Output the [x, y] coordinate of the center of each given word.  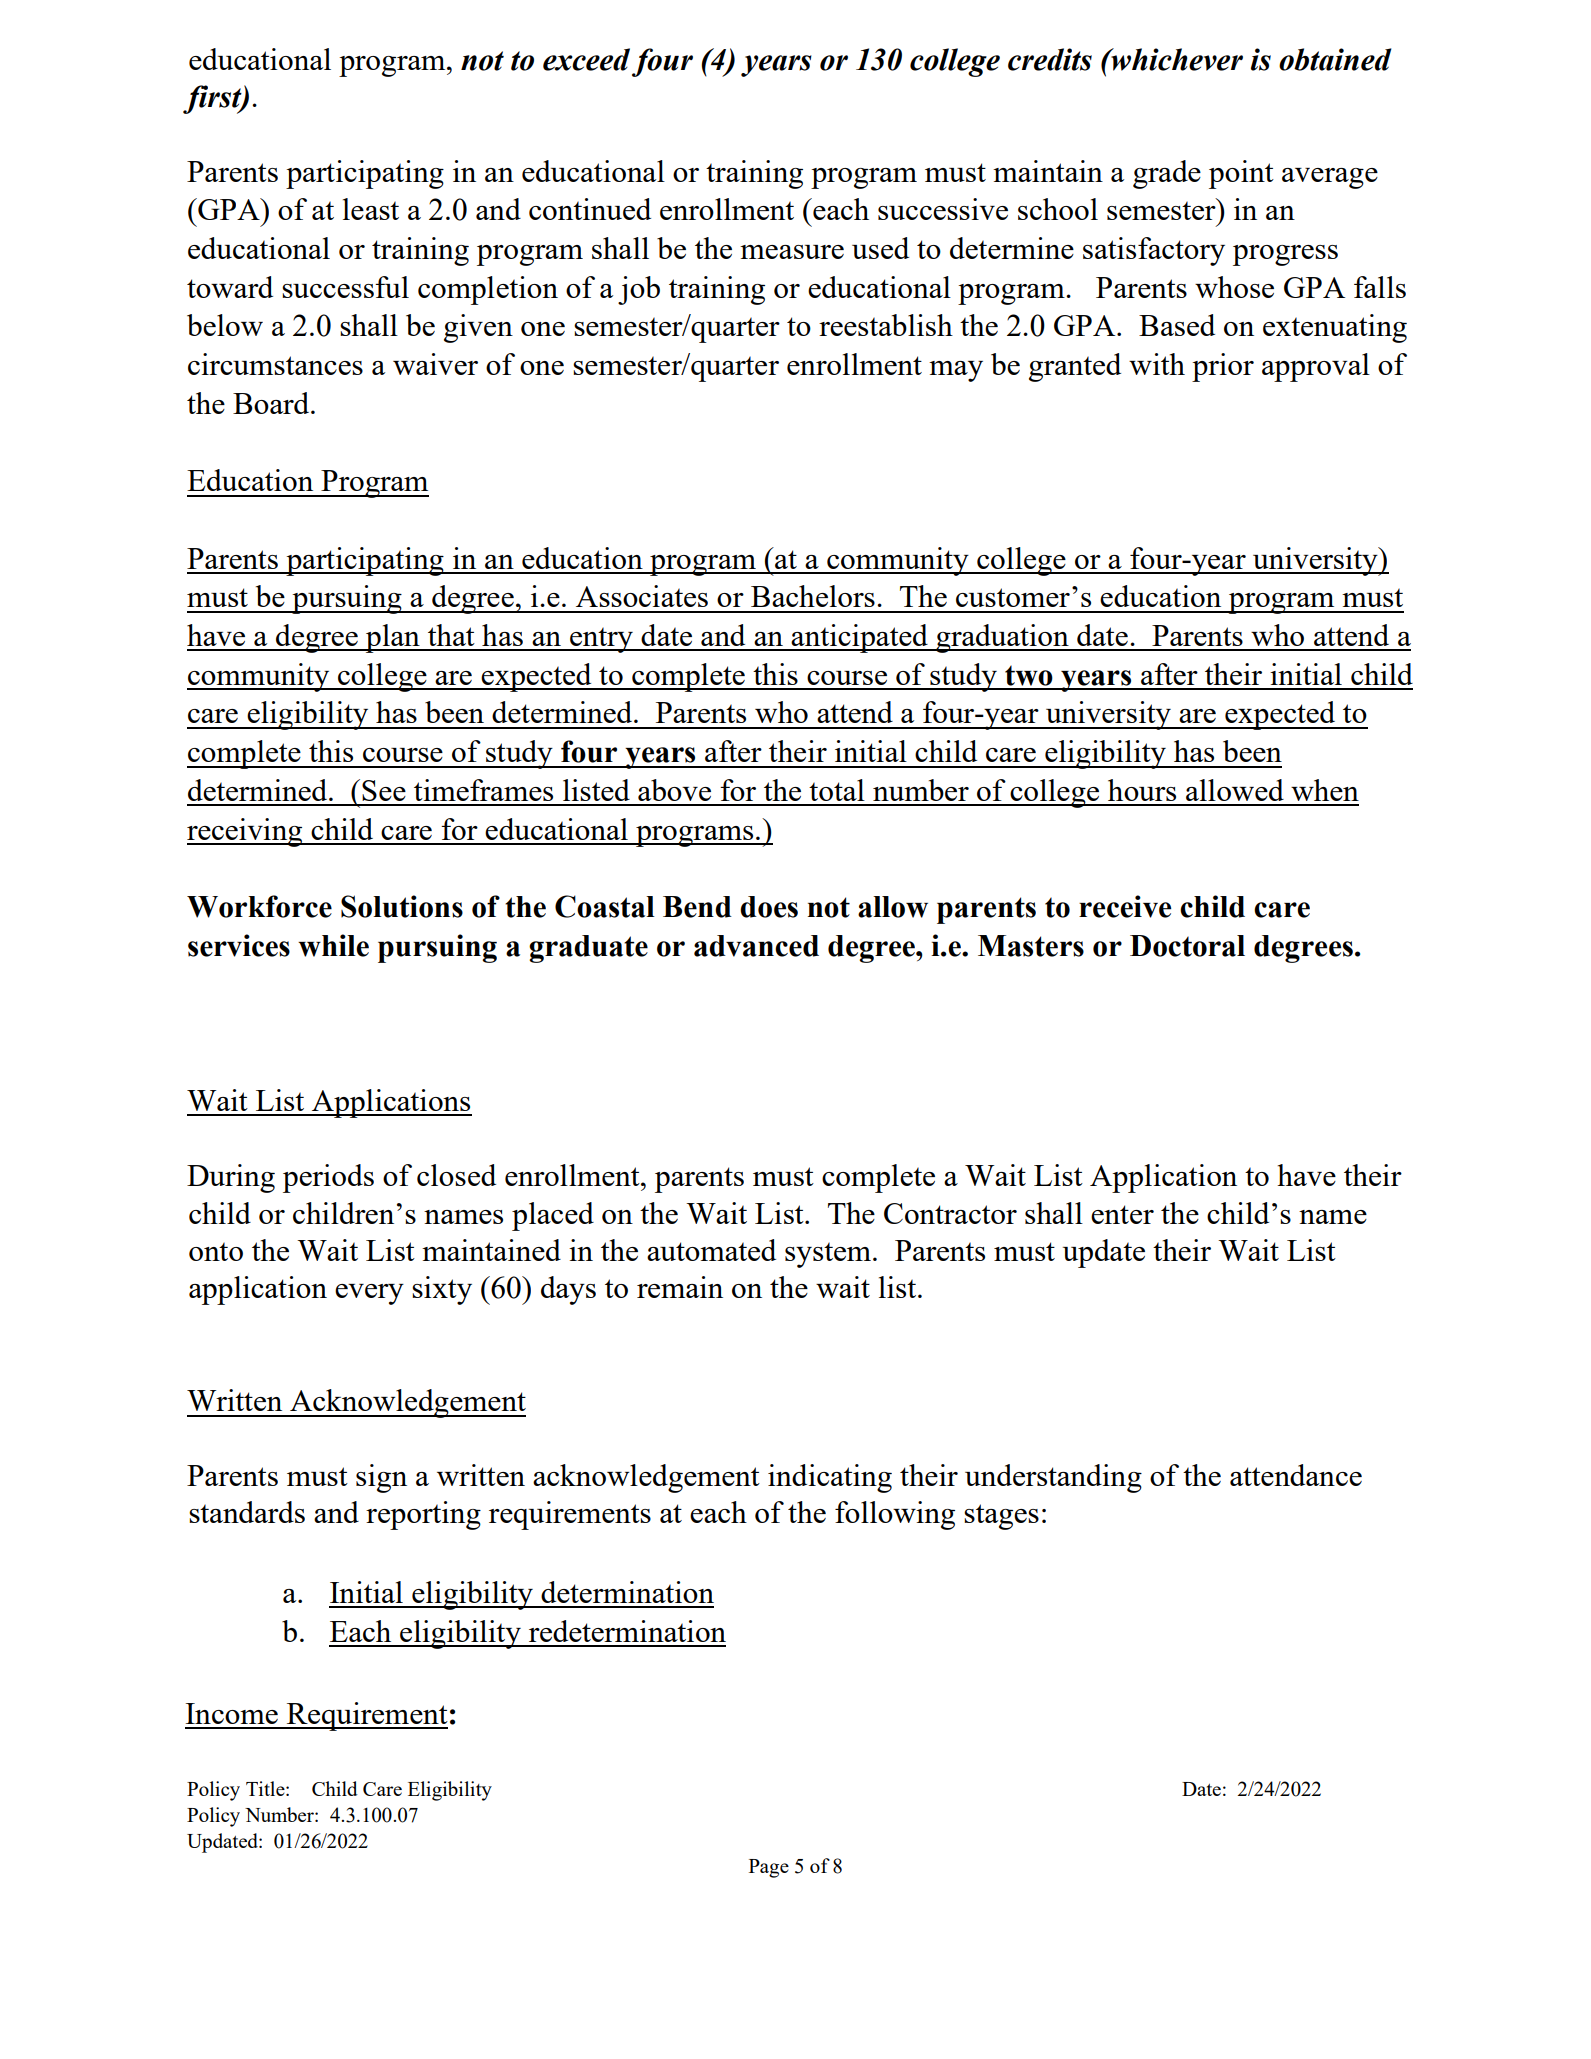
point [1241, 174]
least [371, 209]
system [829, 1255]
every [369, 1294]
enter [1122, 1214]
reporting [423, 1515]
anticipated [859, 638]
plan [393, 638]
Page [769, 1868]
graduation [1002, 638]
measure [792, 252]
